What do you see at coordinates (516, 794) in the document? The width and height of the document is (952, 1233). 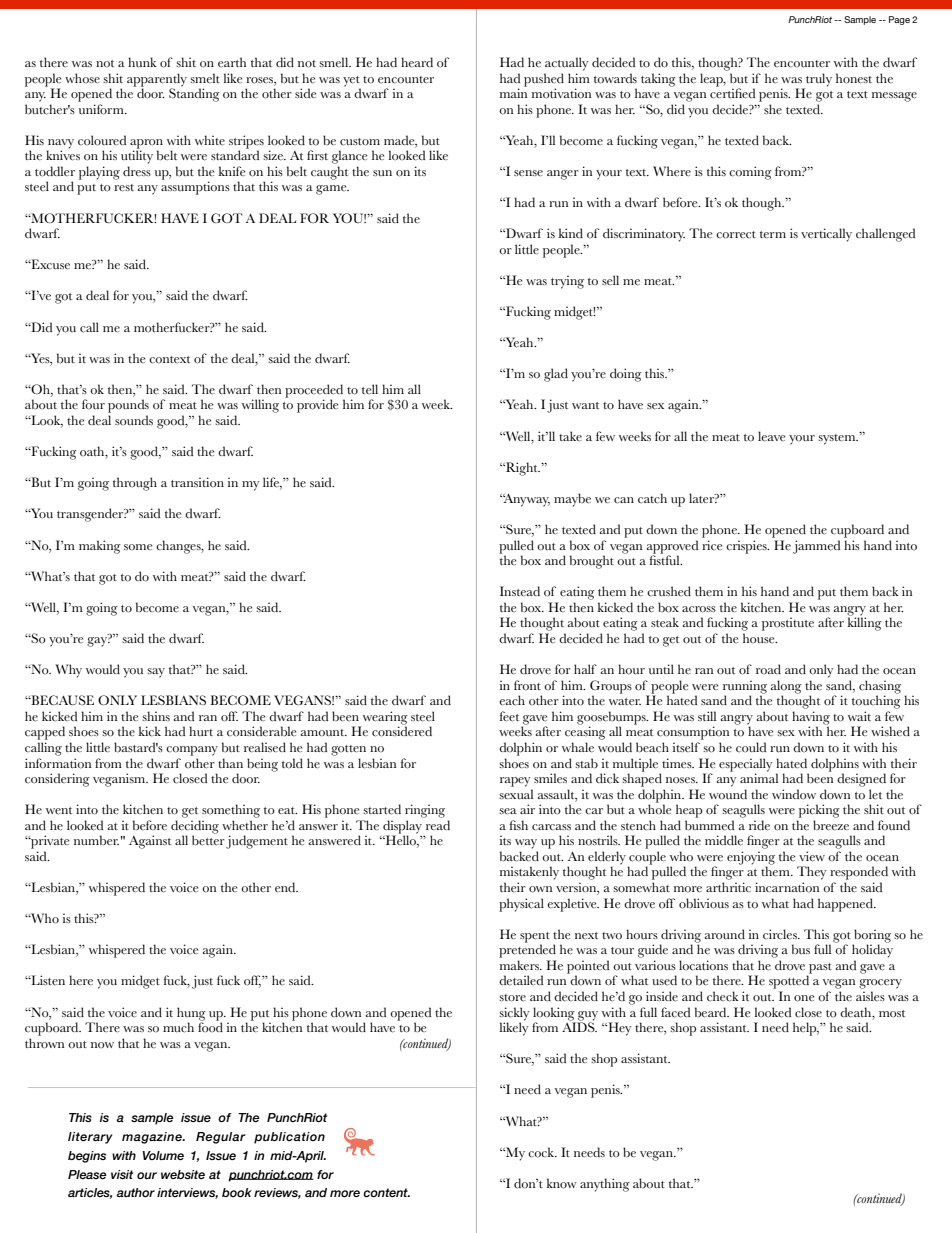 I see `sexual` at bounding box center [516, 794].
